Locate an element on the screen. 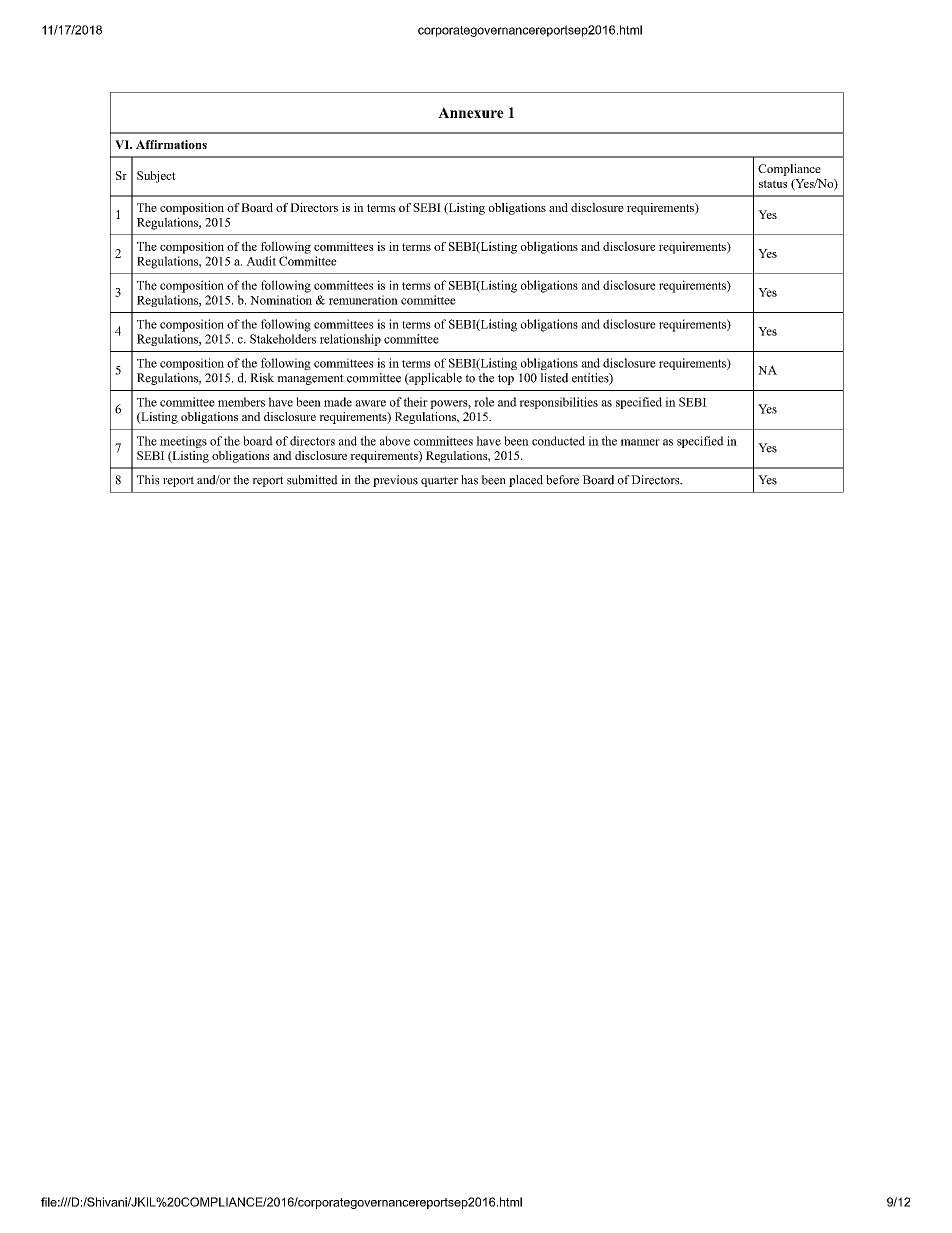  Affirmations is located at coordinates (171, 144).
